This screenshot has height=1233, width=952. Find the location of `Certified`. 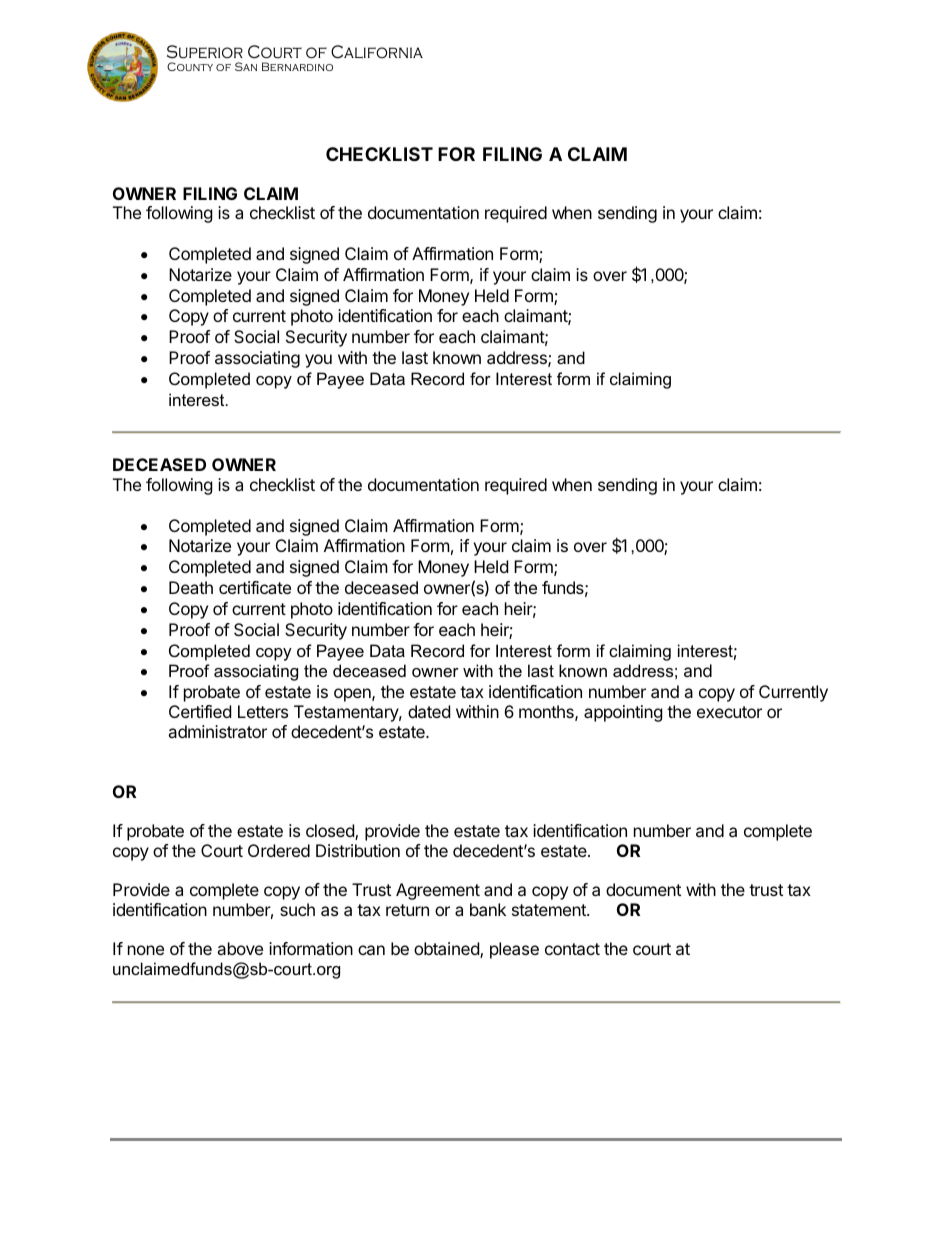

Certified is located at coordinates (200, 711).
